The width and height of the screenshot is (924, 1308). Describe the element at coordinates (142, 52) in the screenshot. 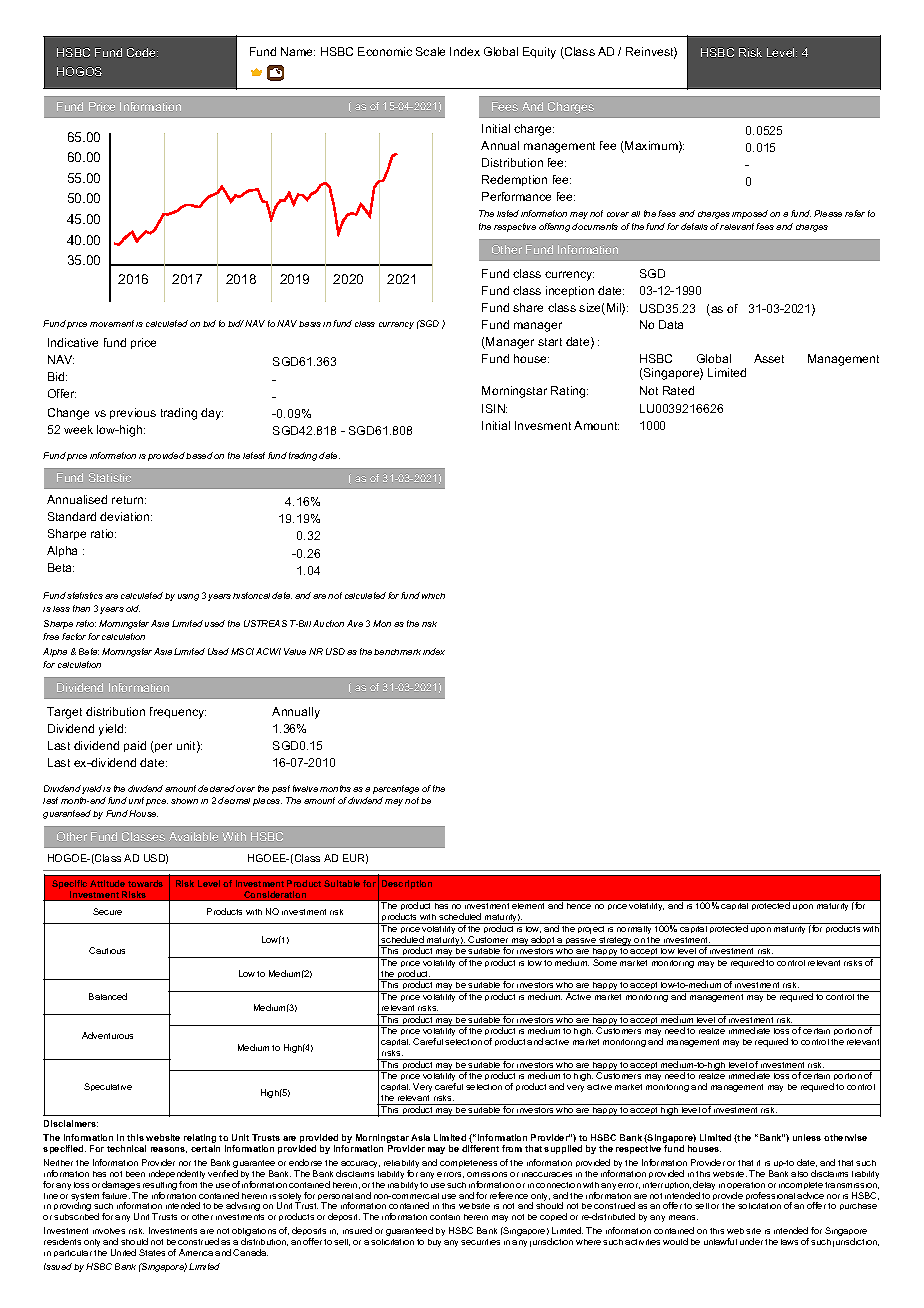

I see `Code` at that location.
